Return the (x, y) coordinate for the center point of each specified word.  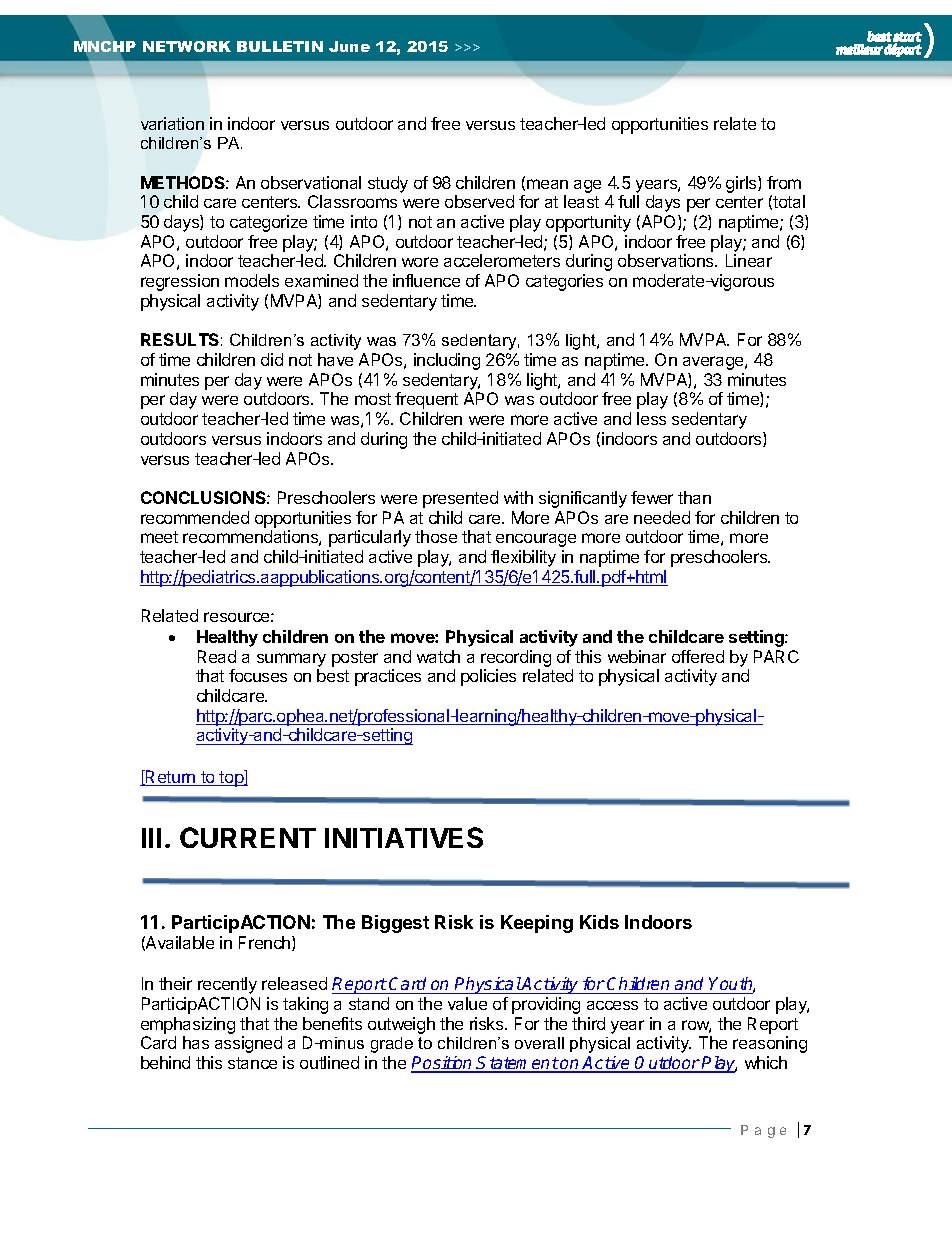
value (467, 1003)
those (436, 536)
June (349, 46)
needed (662, 517)
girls (742, 184)
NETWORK (187, 46)
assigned (248, 1044)
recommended (195, 517)
